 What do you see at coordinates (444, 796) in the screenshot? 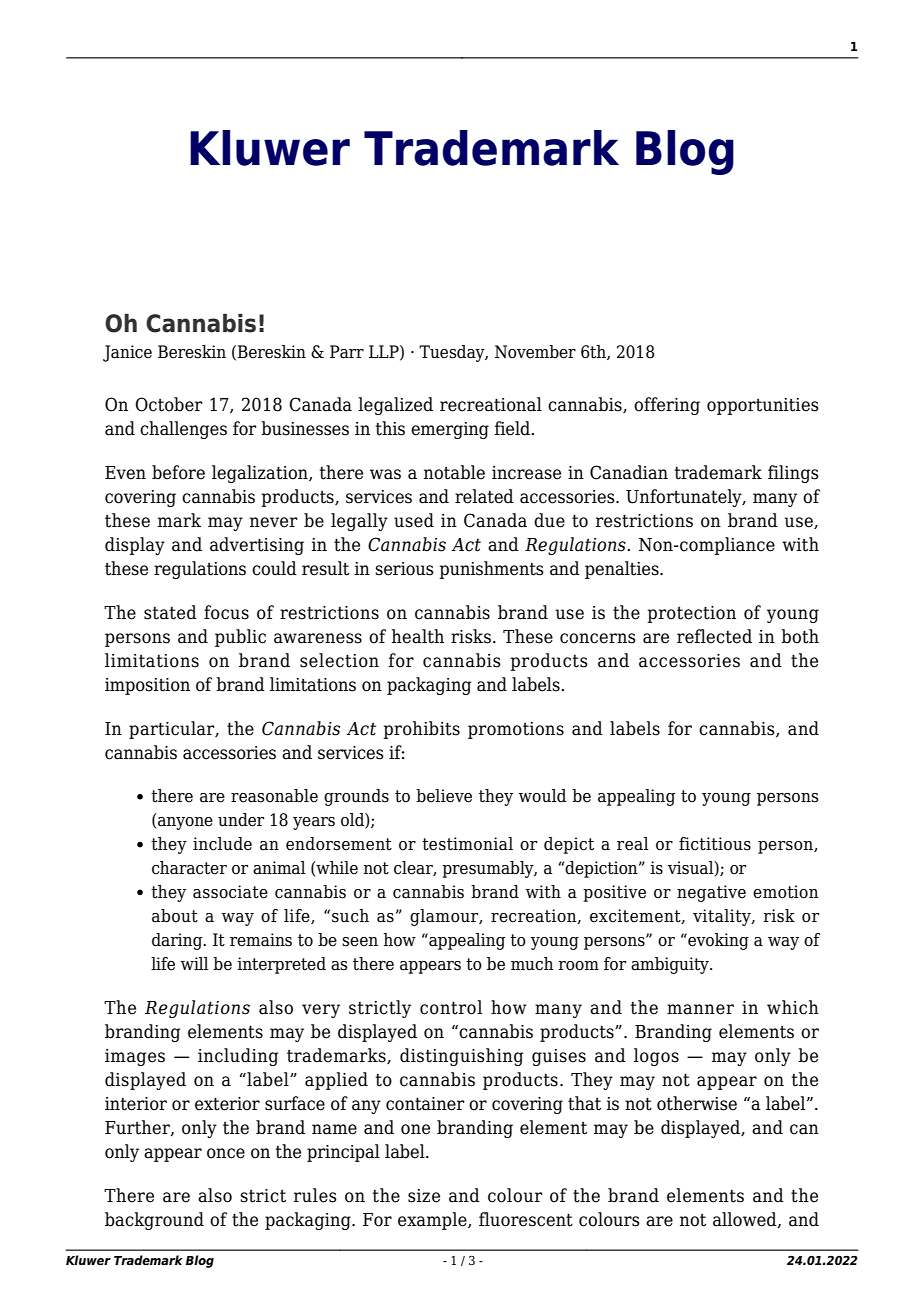
I see `believe` at bounding box center [444, 796].
